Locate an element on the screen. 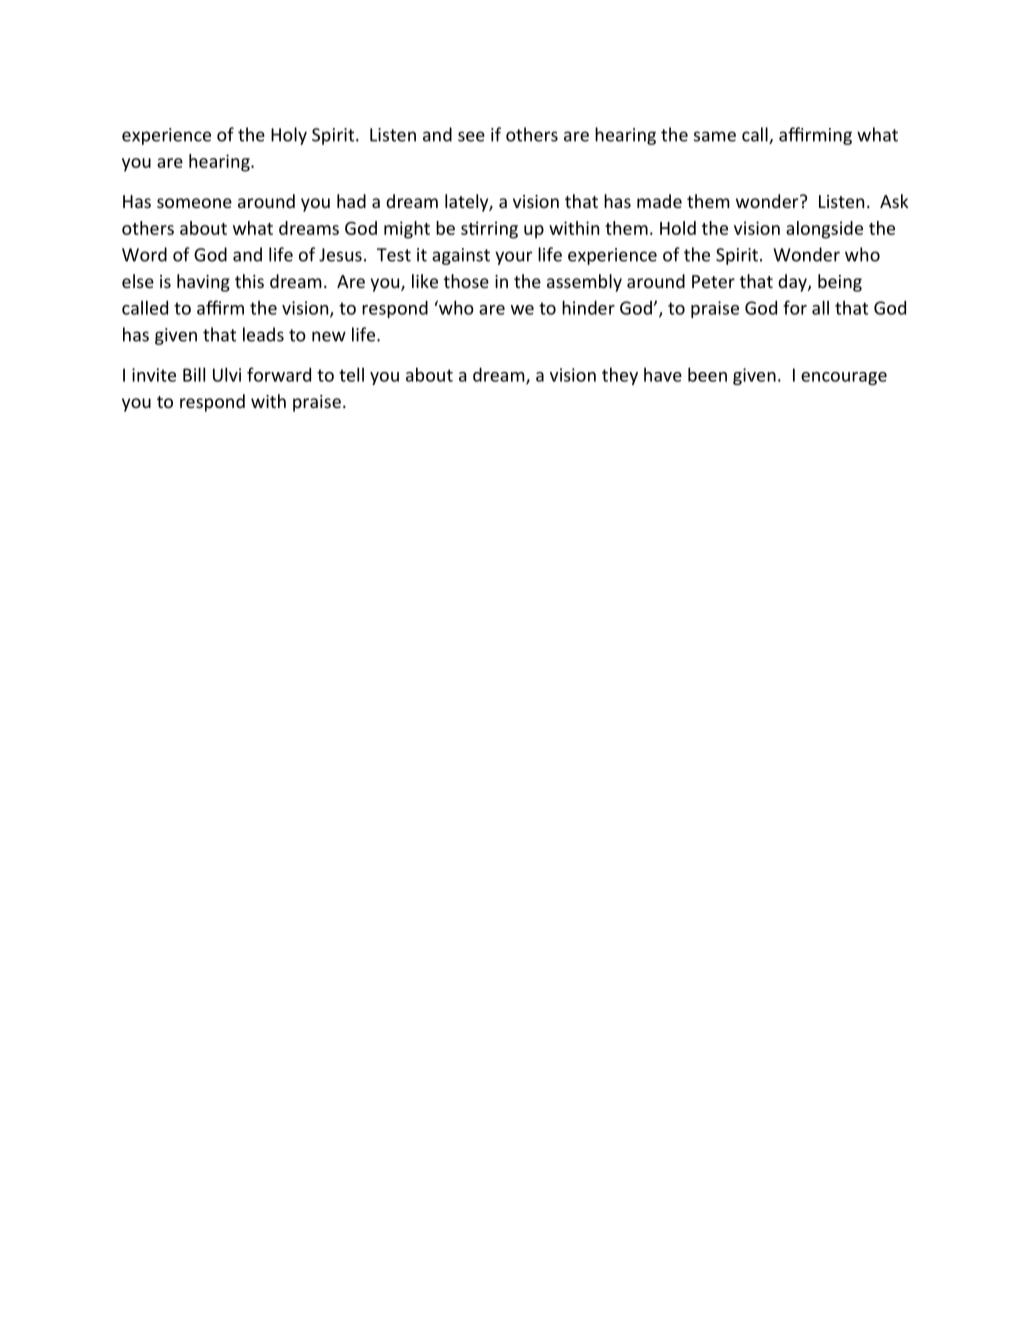 The width and height of the screenshot is (1032, 1336). Bill is located at coordinates (194, 374).
